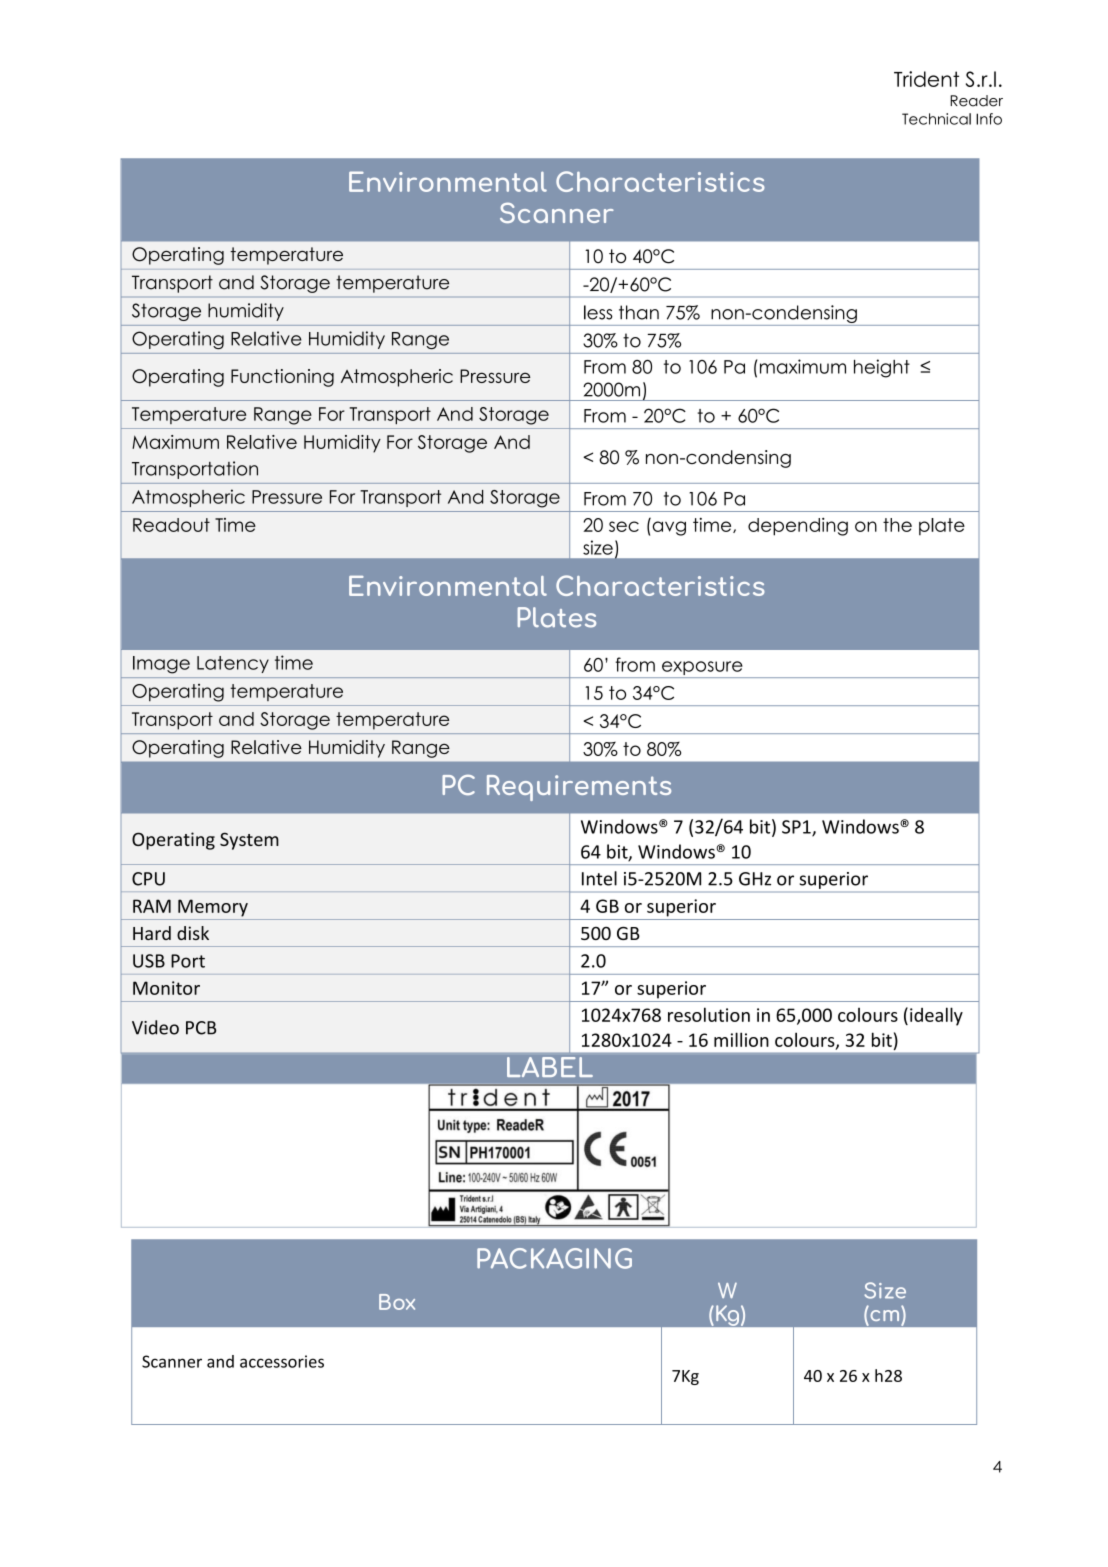 Image resolution: width=1108 pixels, height=1567 pixels. What do you see at coordinates (599, 878) in the document?
I see `Intel` at bounding box center [599, 878].
